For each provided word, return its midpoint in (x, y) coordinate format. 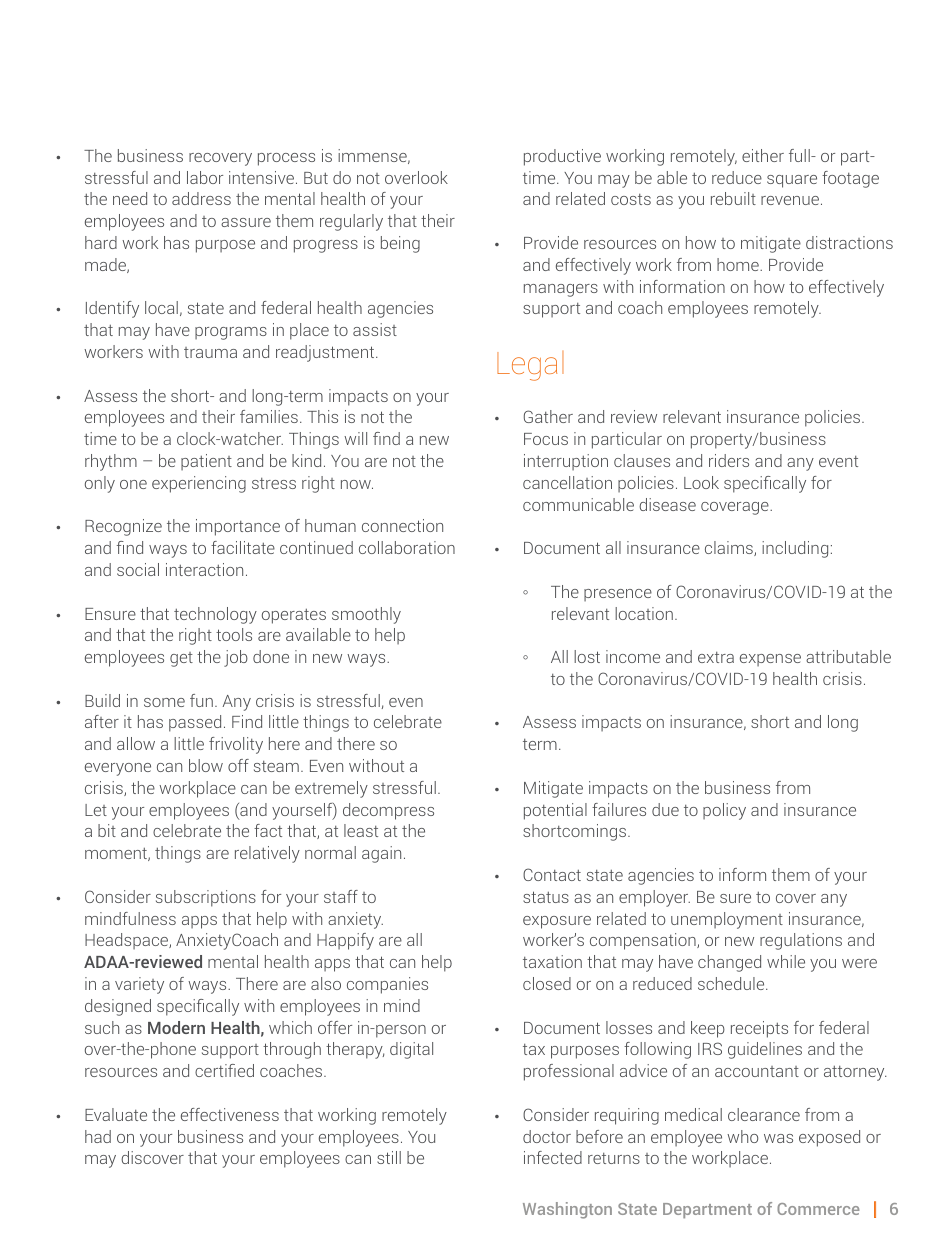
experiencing (199, 484)
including (795, 549)
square (792, 181)
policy (724, 811)
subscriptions (206, 898)
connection (402, 525)
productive (562, 157)
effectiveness (230, 1114)
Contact (552, 874)
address (201, 198)
